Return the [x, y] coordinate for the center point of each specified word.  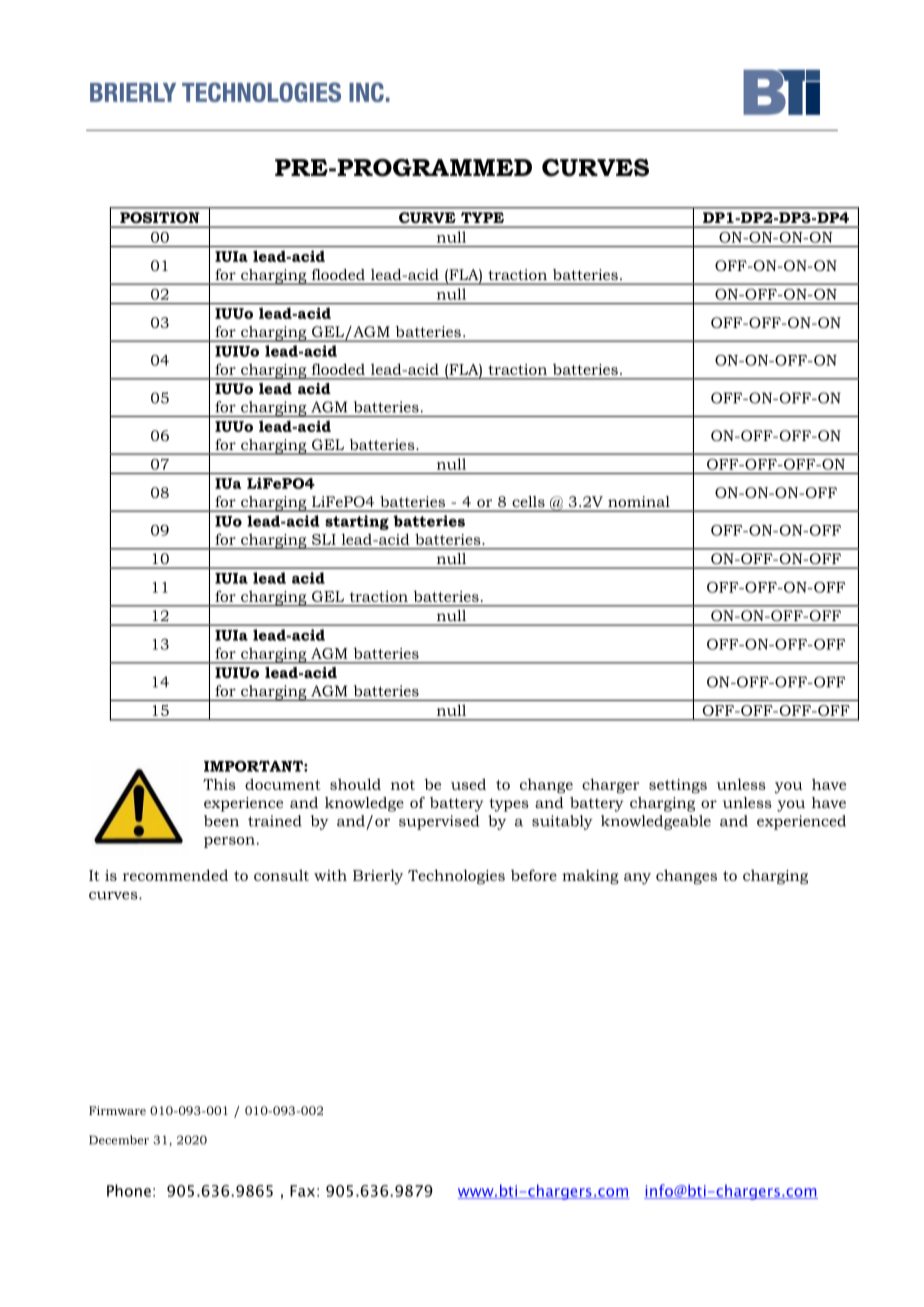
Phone [129, 1190]
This [219, 784]
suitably [562, 822]
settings [678, 786]
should [355, 784]
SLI [324, 539]
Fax [302, 1191]
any [637, 878]
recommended [175, 875]
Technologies [456, 877]
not [403, 785]
